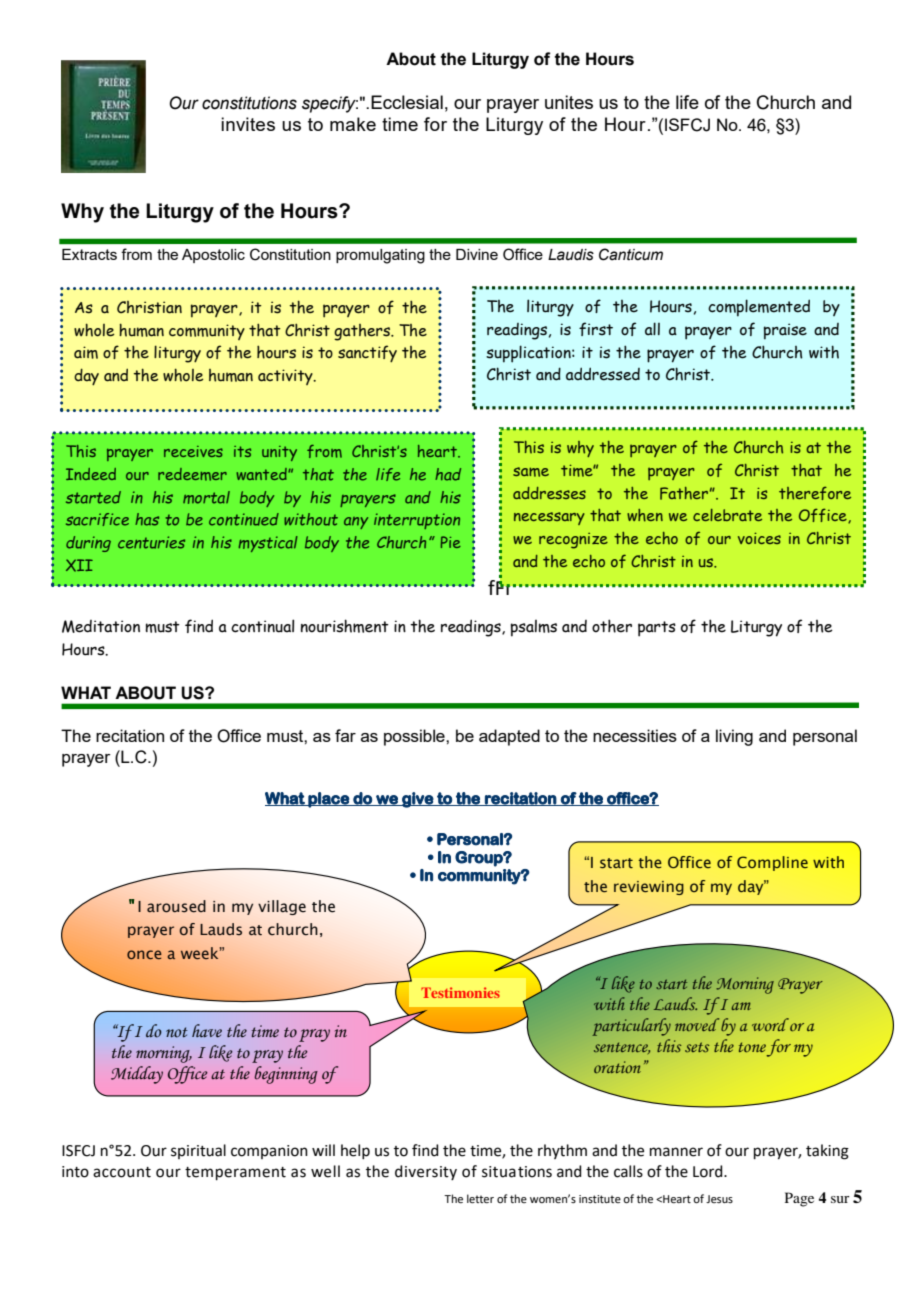 Image resolution: width=924 pixels, height=1308 pixels. What do you see at coordinates (448, 474) in the screenshot?
I see `had` at bounding box center [448, 474].
